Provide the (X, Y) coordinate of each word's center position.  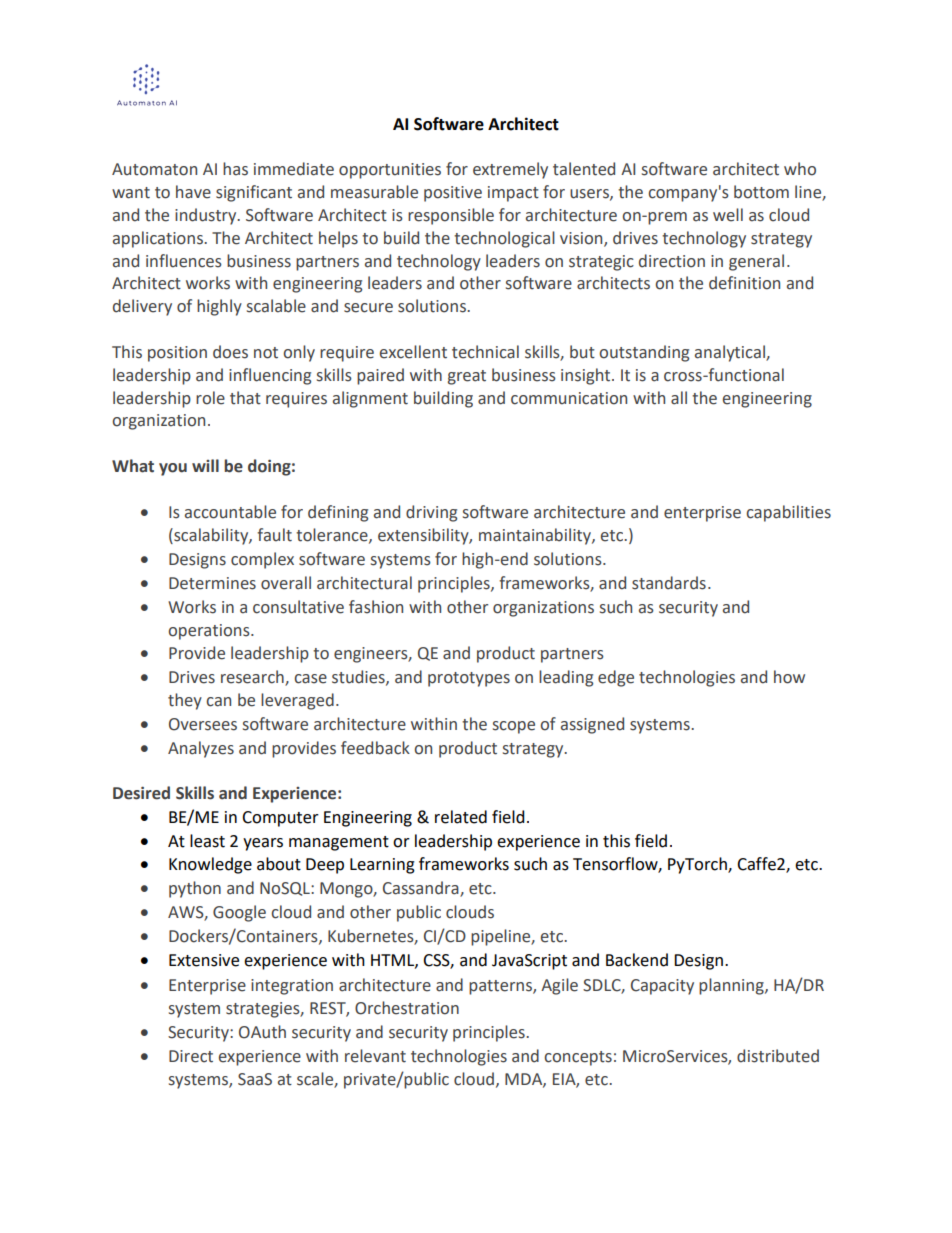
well (728, 215)
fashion (376, 607)
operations (210, 632)
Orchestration (407, 1008)
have (193, 192)
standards (669, 583)
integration (292, 987)
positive (453, 194)
